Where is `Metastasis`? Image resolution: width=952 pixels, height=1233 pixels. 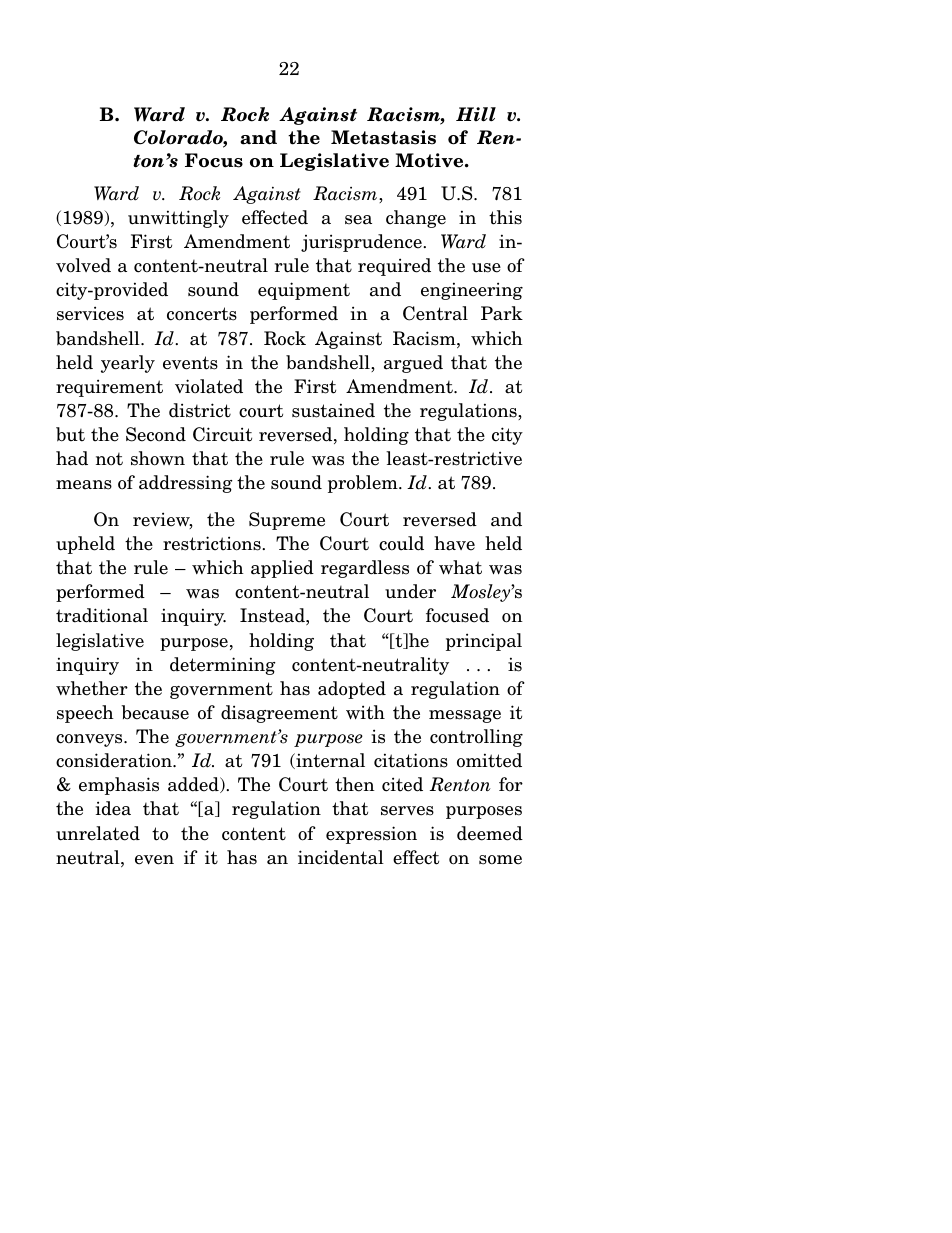 Metastasis is located at coordinates (383, 137).
